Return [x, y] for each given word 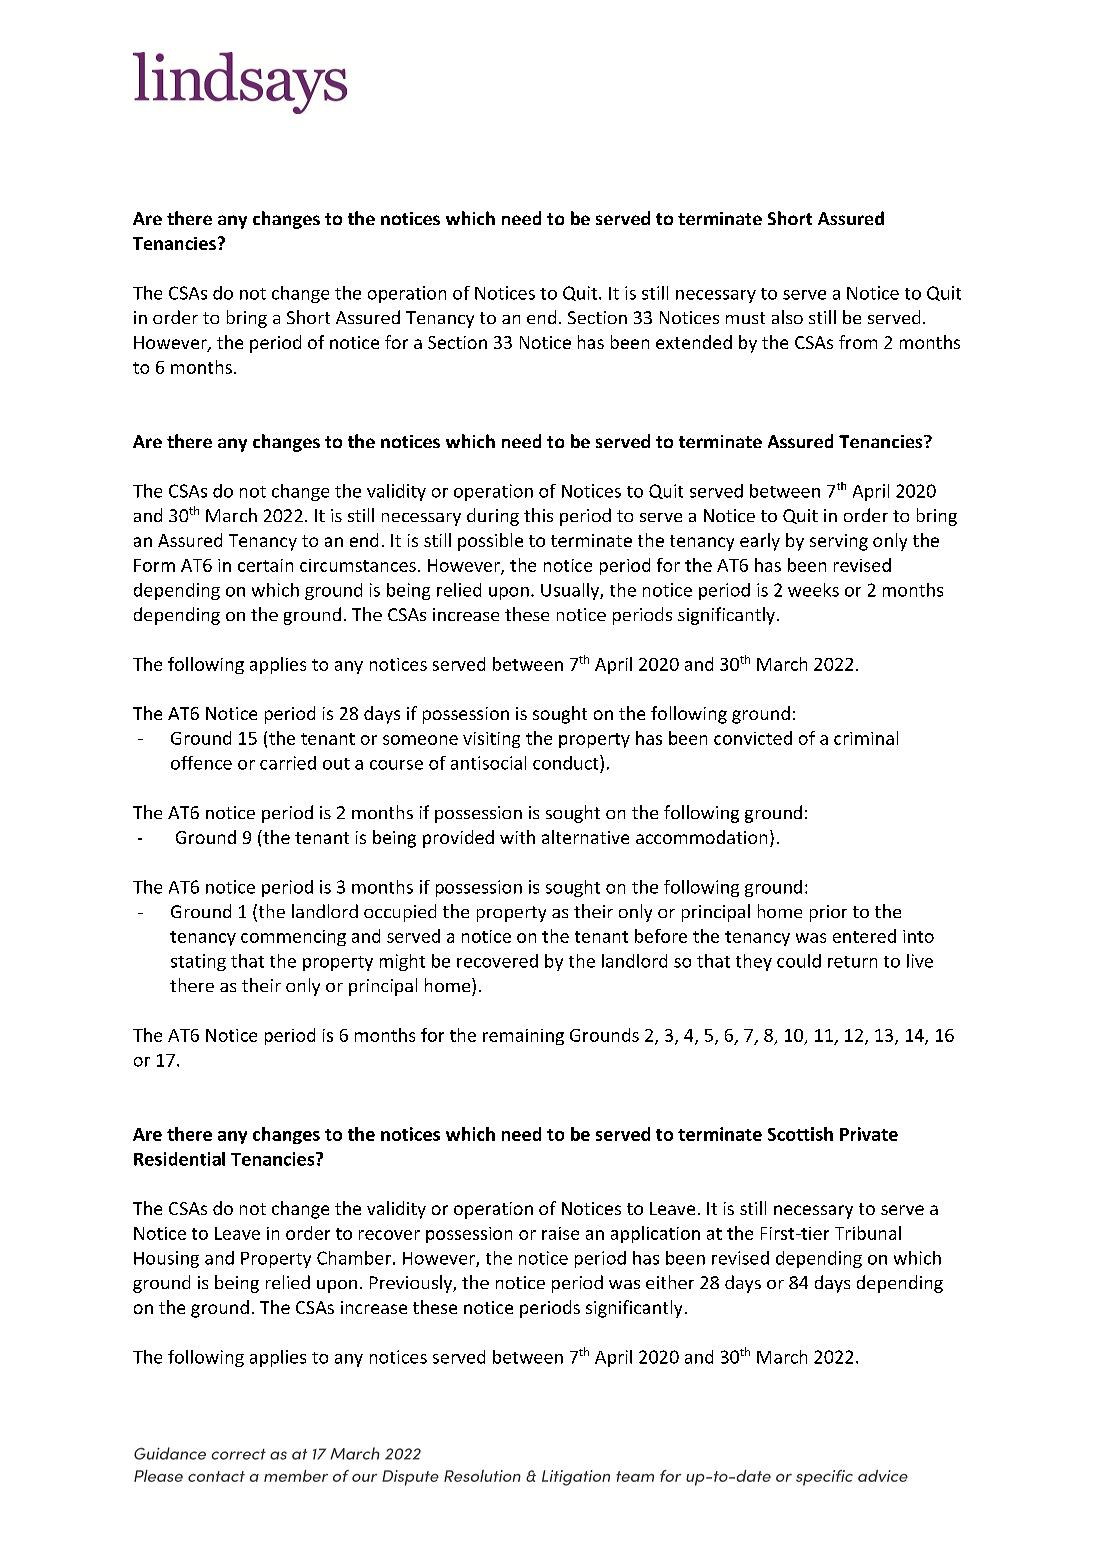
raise [560, 1233]
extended [694, 342]
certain [265, 565]
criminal [866, 738]
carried [288, 763]
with [517, 837]
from [858, 342]
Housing [166, 1259]
